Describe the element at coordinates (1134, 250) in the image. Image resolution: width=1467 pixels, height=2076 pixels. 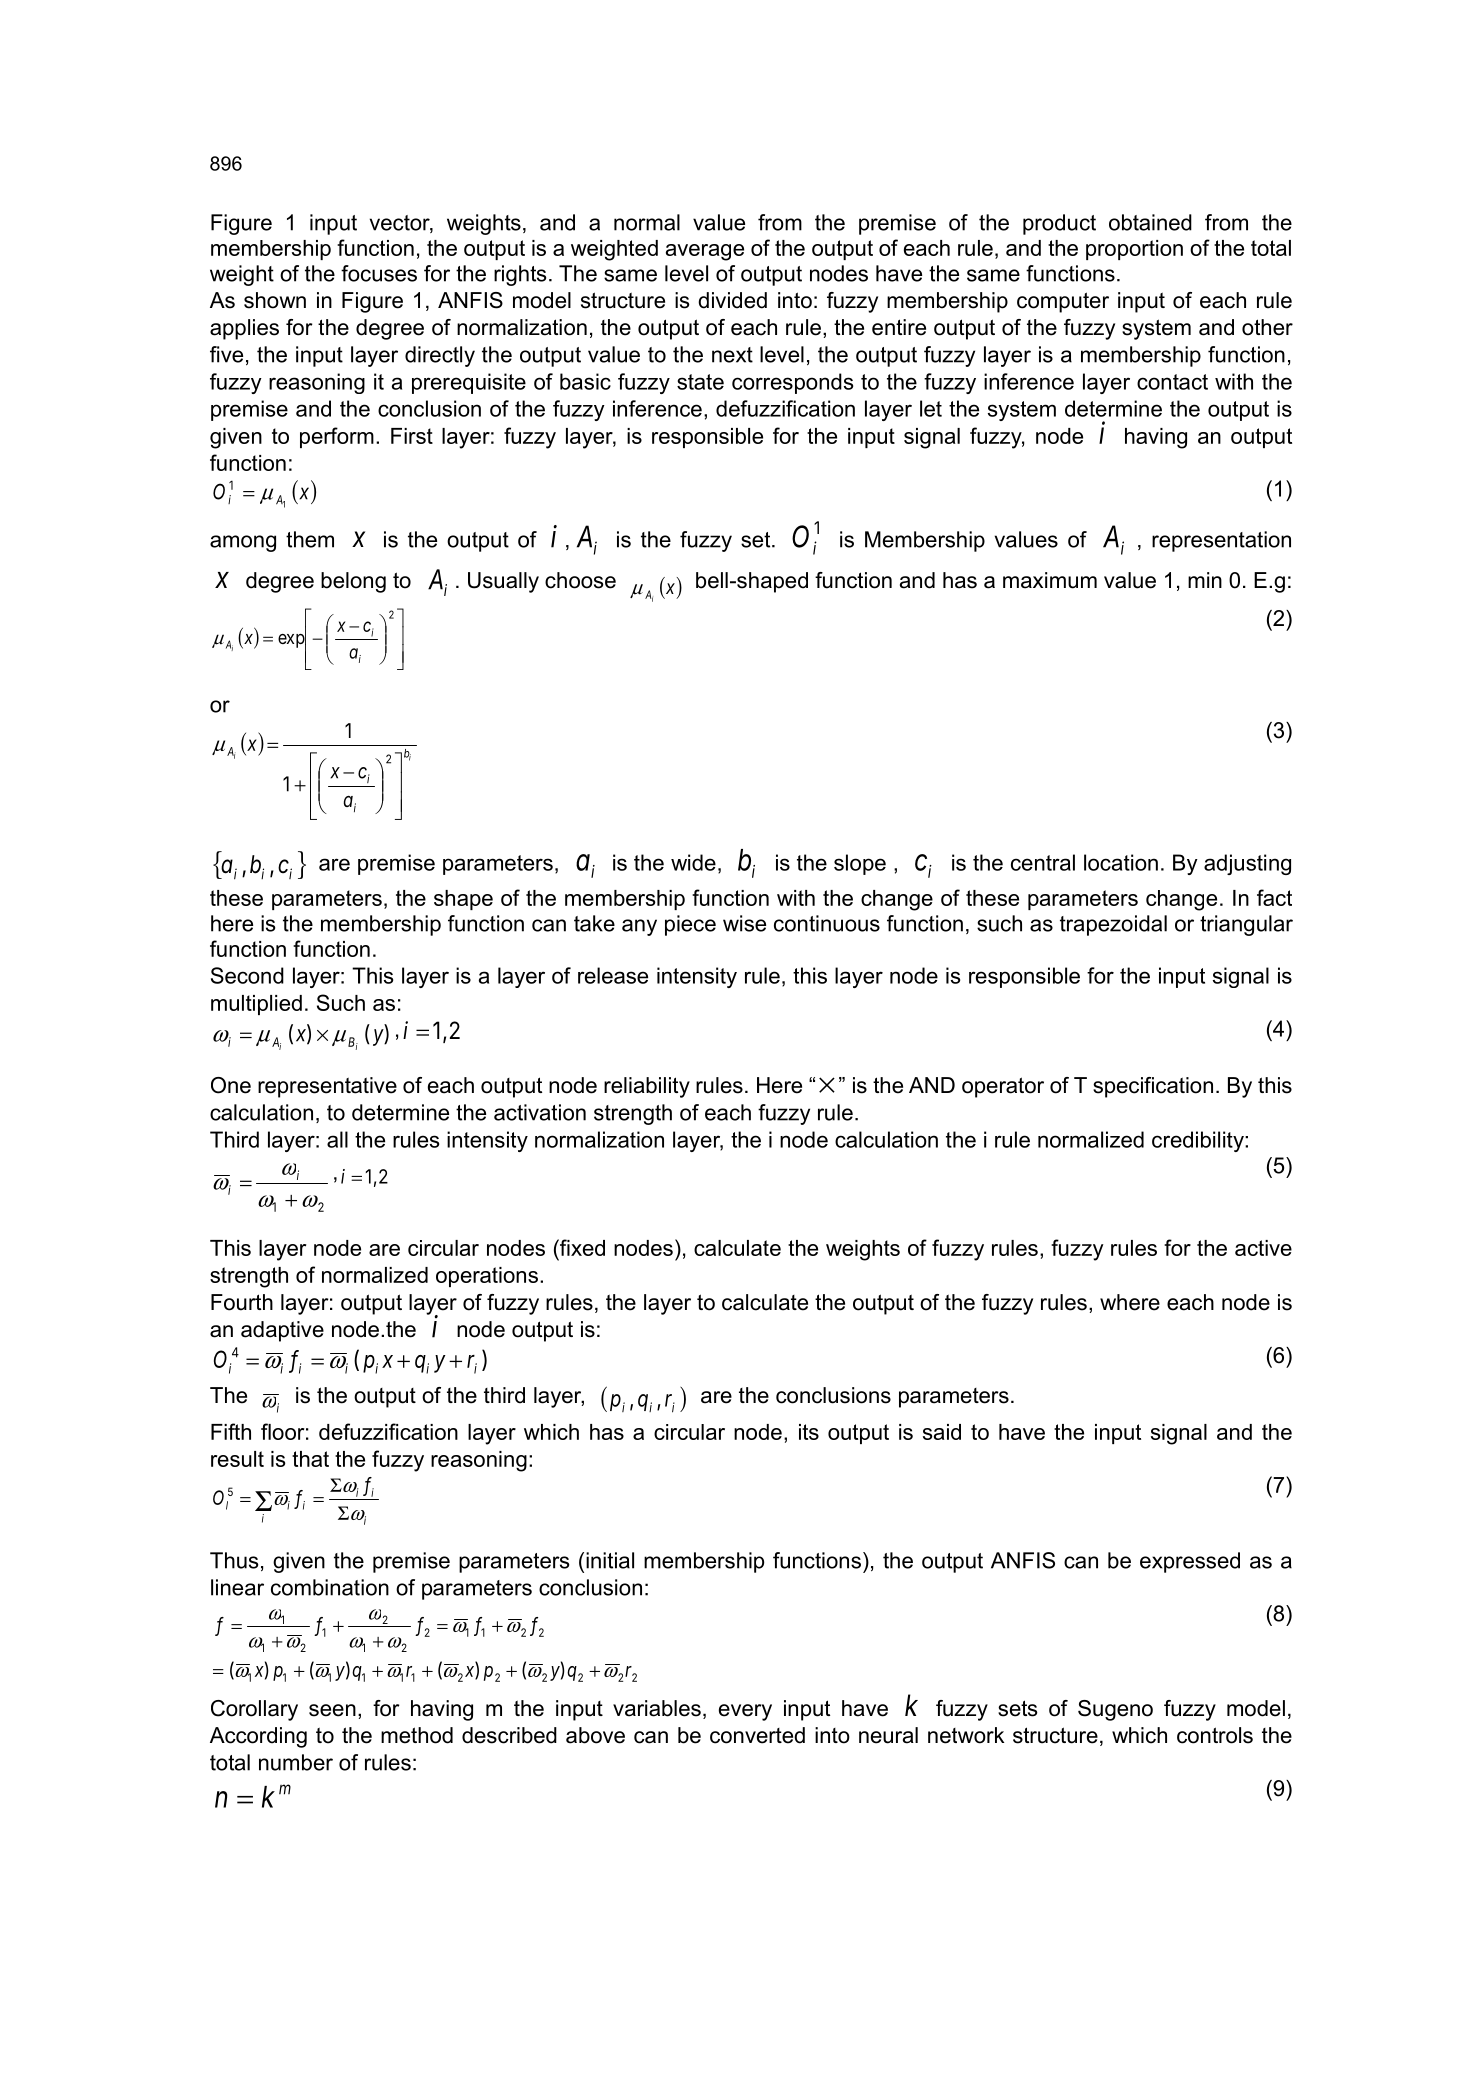
I see `proportion` at that location.
